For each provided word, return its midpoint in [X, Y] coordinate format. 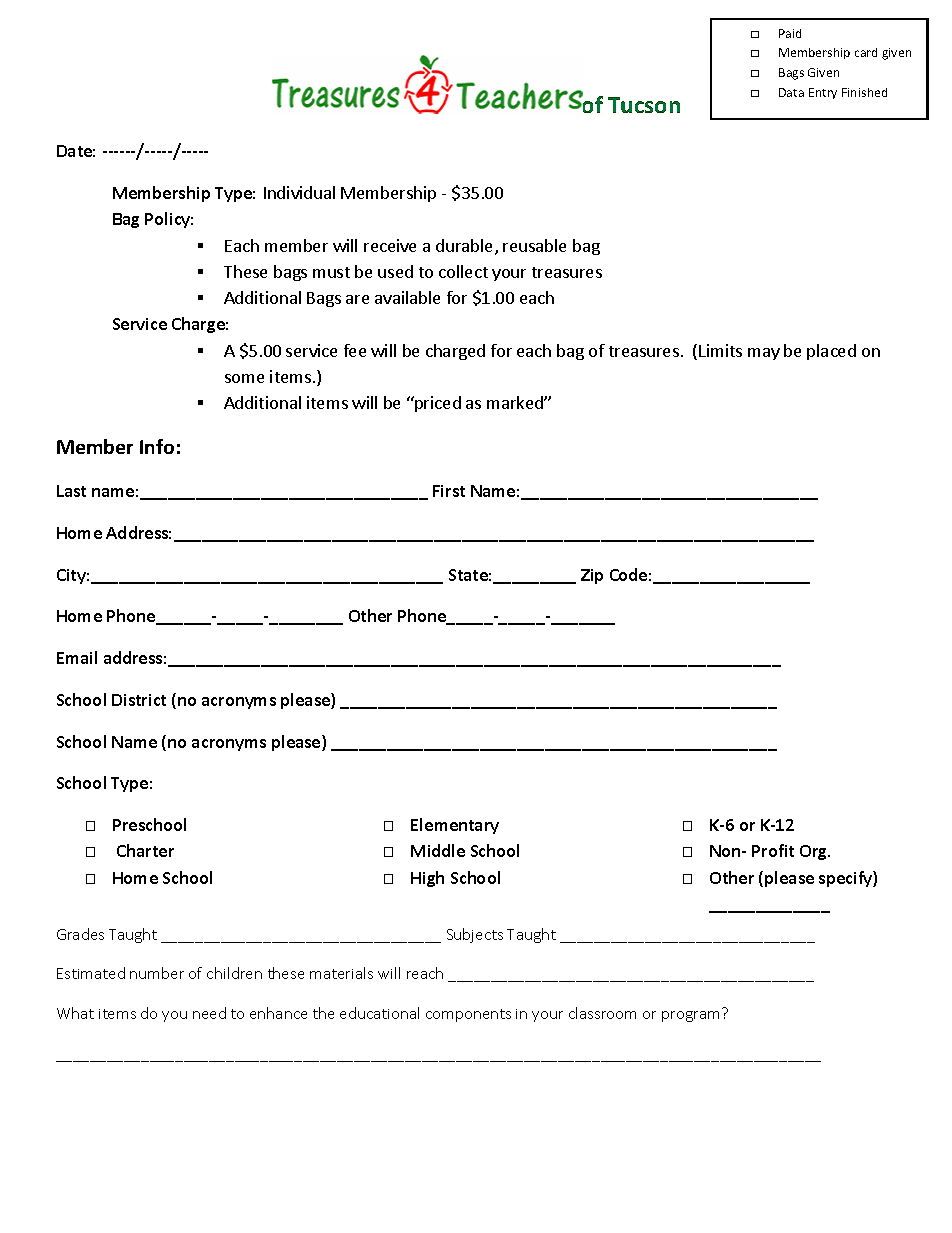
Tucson [644, 105]
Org [815, 852]
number [157, 973]
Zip [592, 576]
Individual [299, 192]
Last [71, 491]
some [244, 378]
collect [463, 271]
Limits [720, 350]
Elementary [455, 826]
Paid [790, 33]
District [139, 700]
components [468, 1015]
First [449, 491]
